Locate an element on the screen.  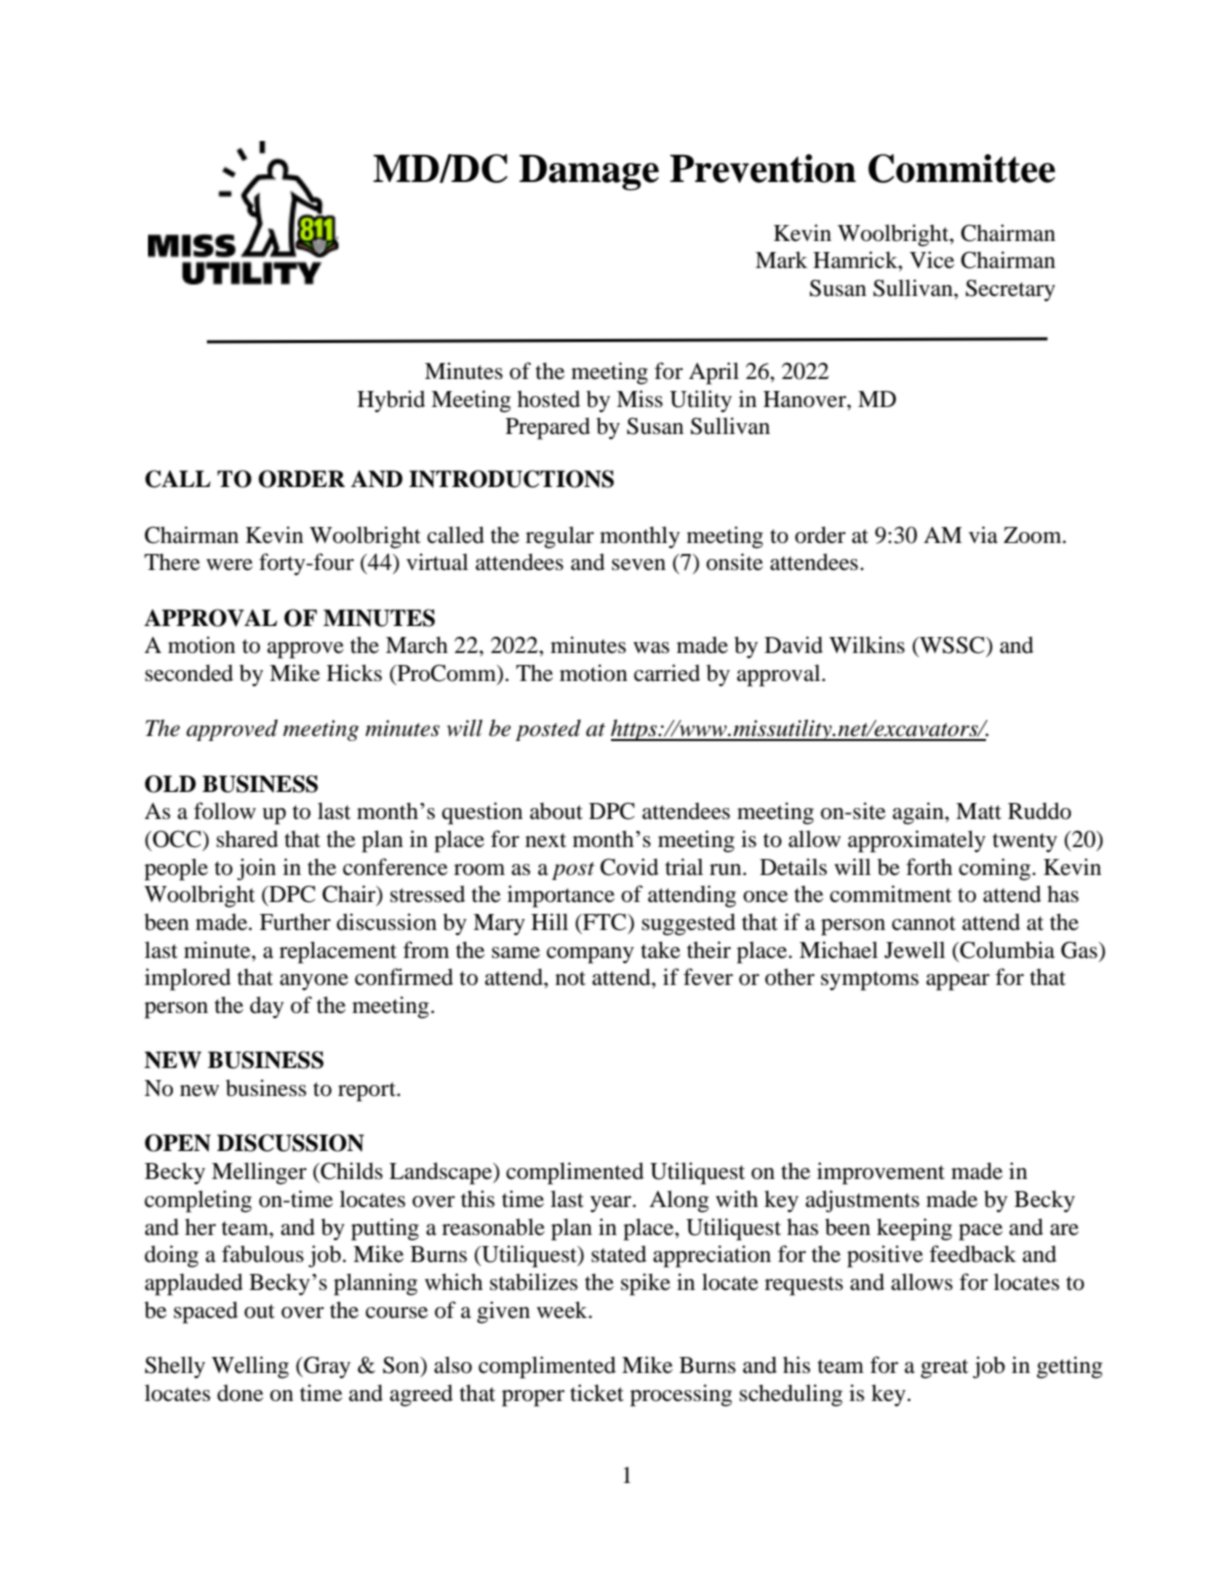
seven is located at coordinates (639, 565).
